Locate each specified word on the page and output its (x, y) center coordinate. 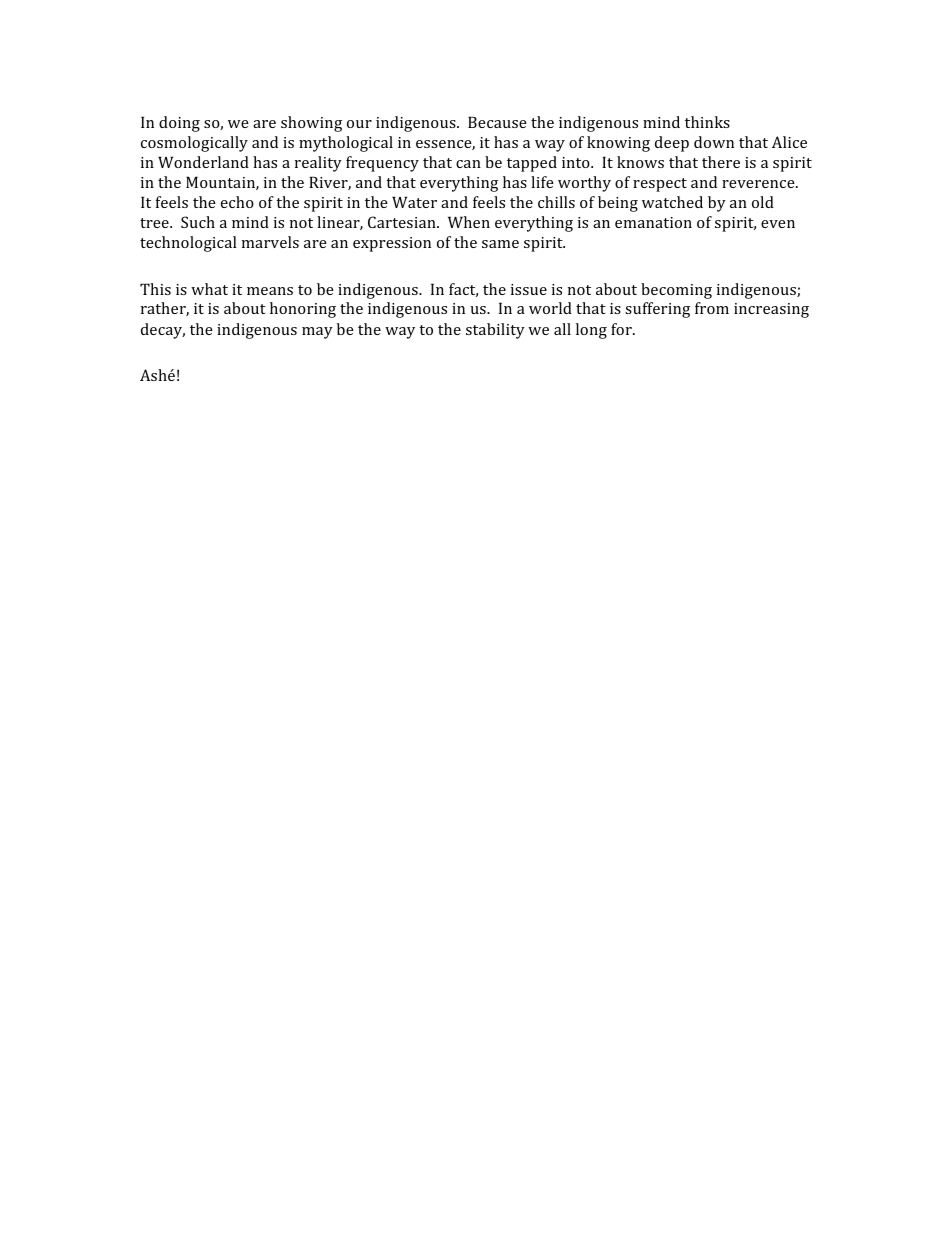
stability (495, 331)
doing (179, 124)
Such (198, 222)
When (469, 222)
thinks (707, 122)
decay (163, 331)
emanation (653, 222)
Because (497, 122)
